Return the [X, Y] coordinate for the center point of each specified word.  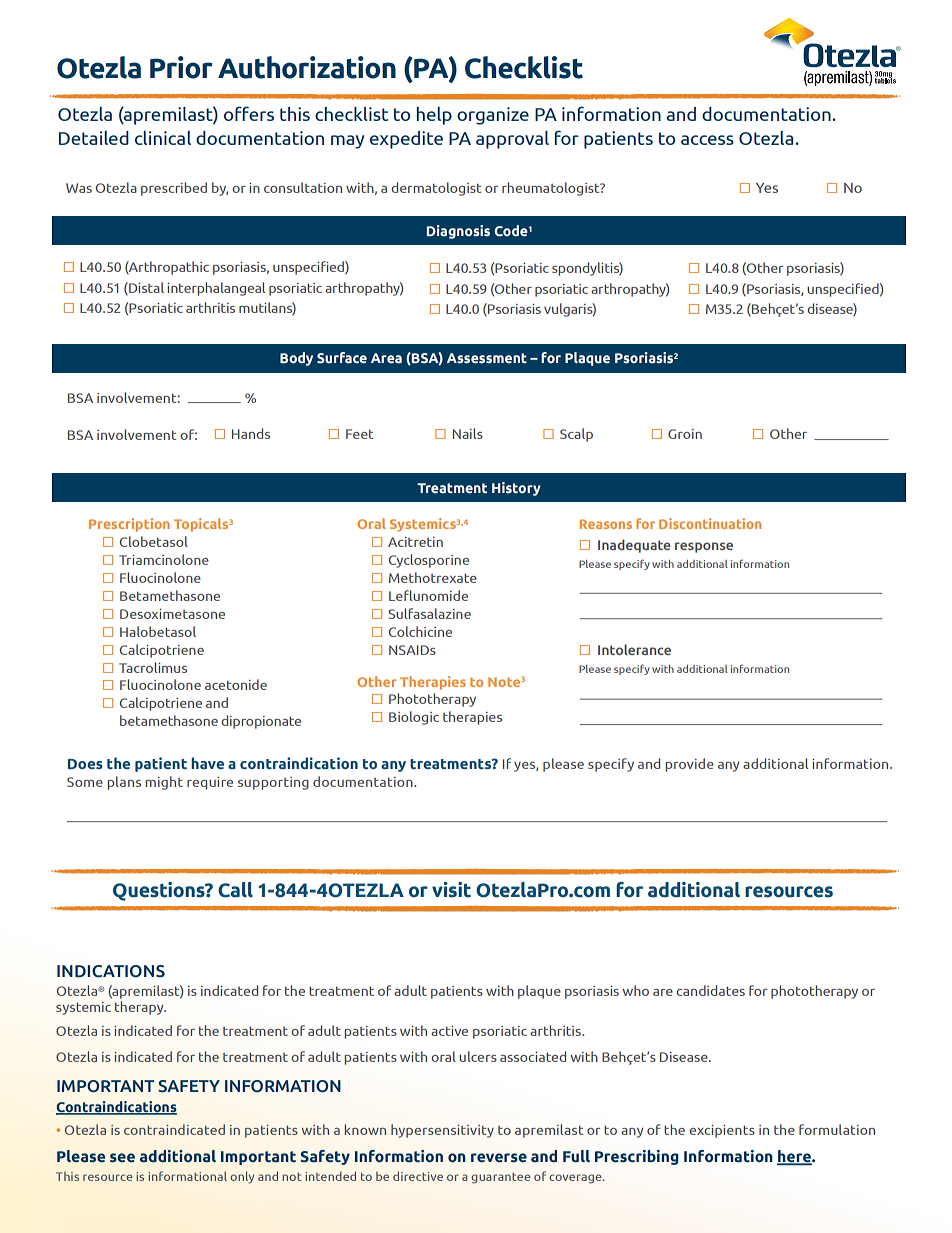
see [122, 1158]
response [704, 547]
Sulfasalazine [429, 613]
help [434, 116]
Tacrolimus [153, 667]
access [707, 140]
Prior [181, 67]
